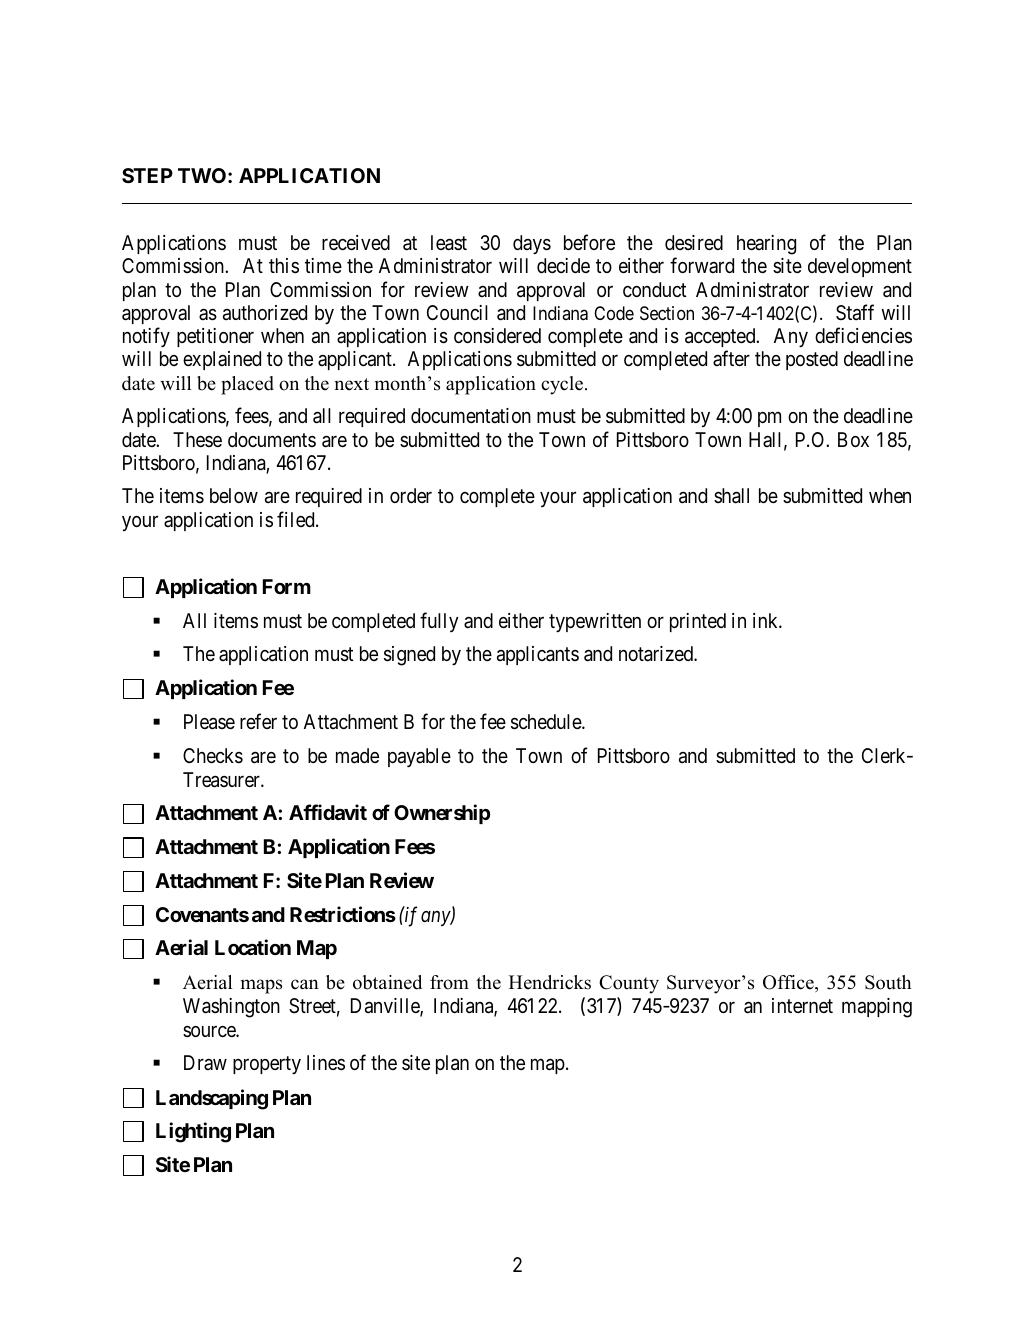 The image size is (1034, 1338). I want to click on Box, so click(853, 439).
